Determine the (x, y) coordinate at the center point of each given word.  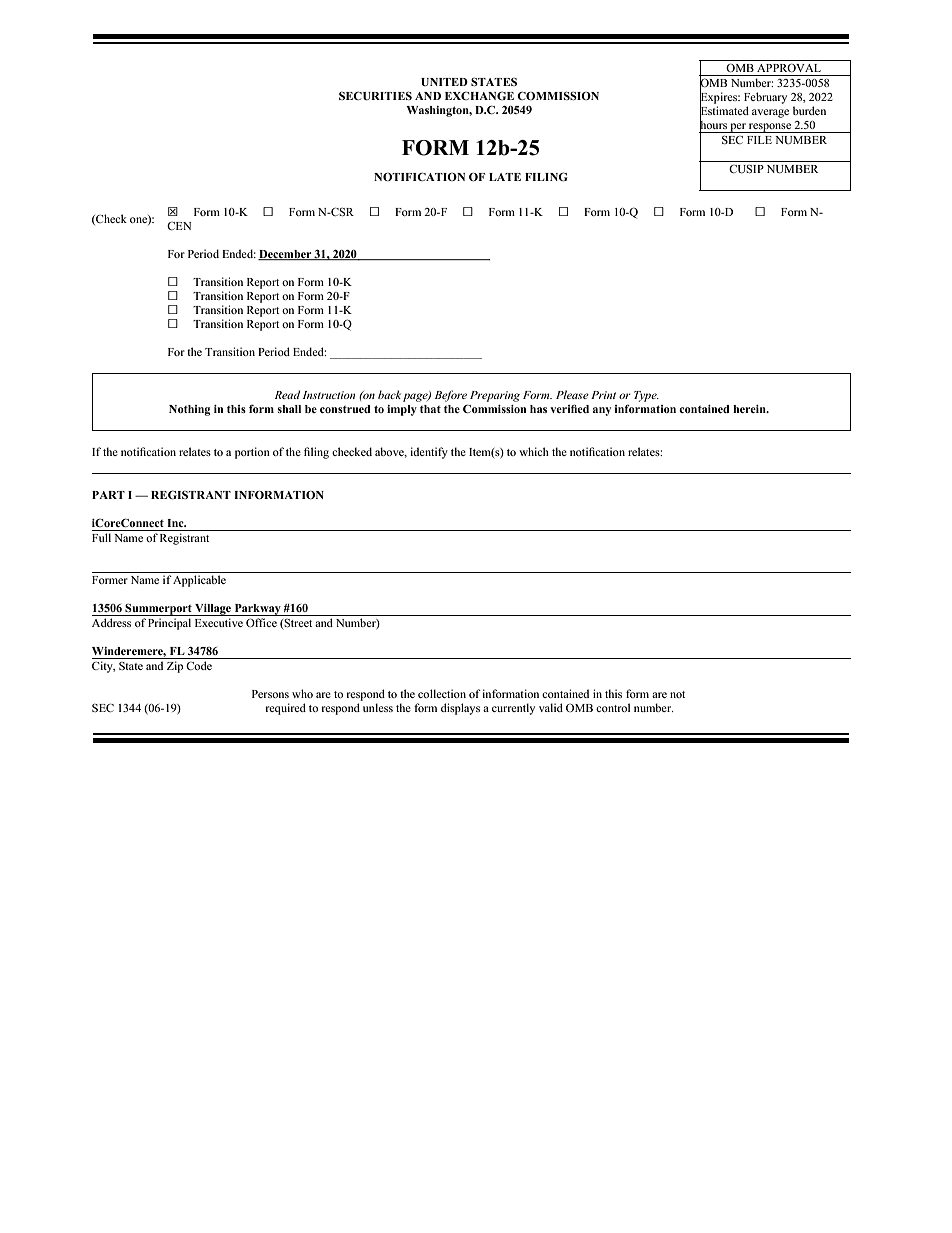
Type (646, 396)
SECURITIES (375, 96)
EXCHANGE (479, 95)
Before (451, 396)
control (613, 707)
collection (442, 693)
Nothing (190, 410)
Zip (175, 667)
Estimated (724, 111)
